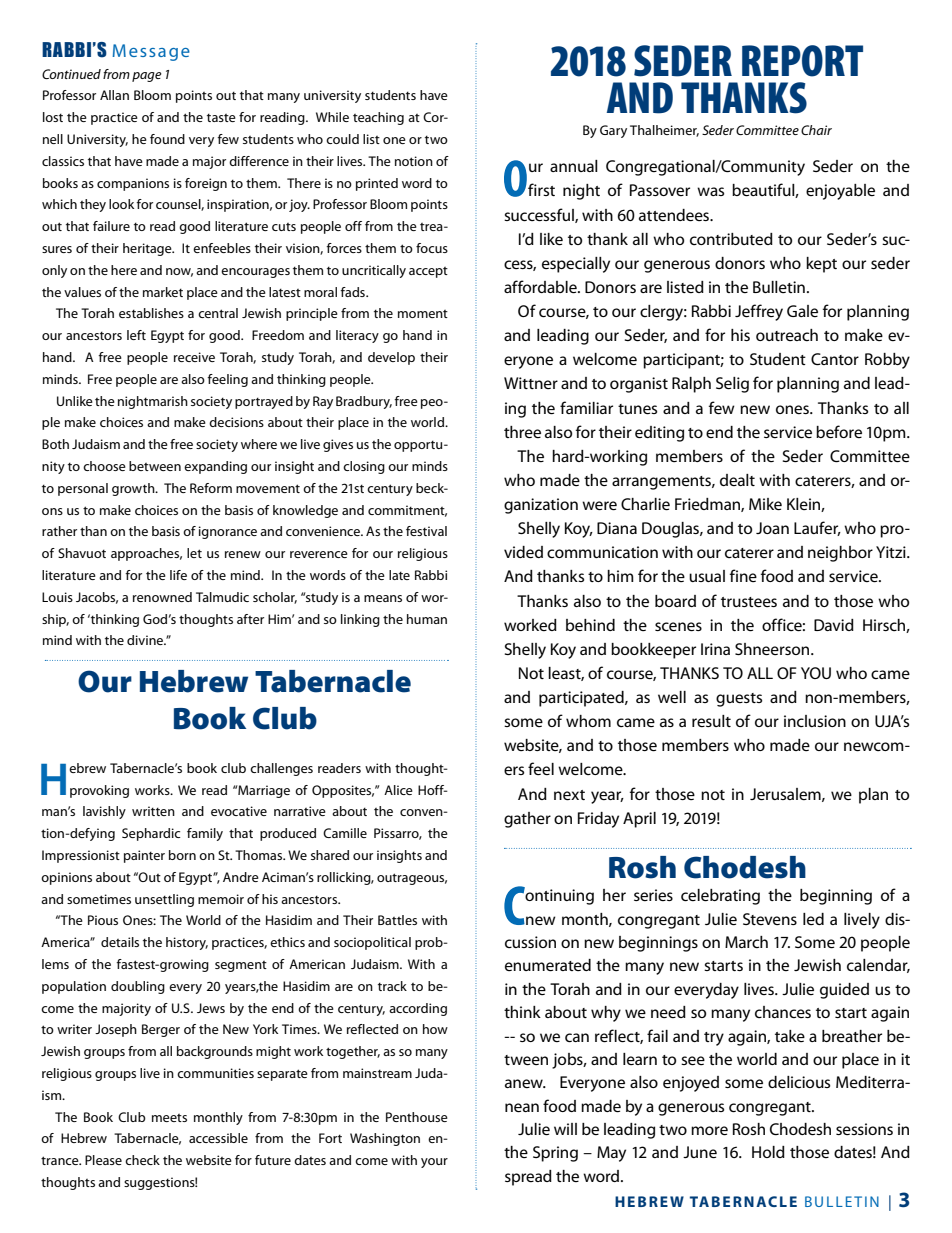 The width and height of the screenshot is (952, 1233). What do you see at coordinates (749, 602) in the screenshot?
I see `trustees` at bounding box center [749, 602].
